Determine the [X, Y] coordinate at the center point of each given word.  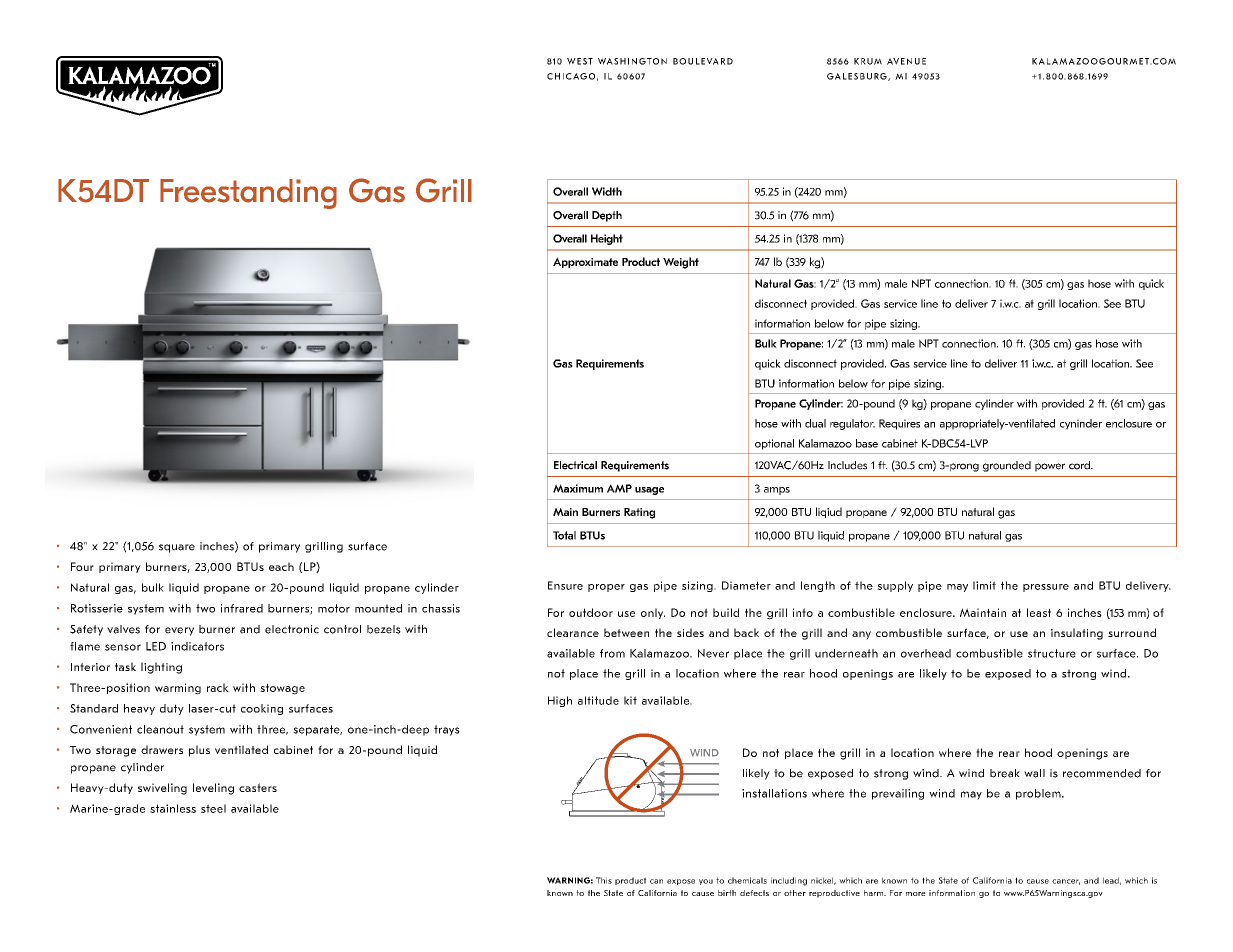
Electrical [575, 465]
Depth [607, 216]
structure [1052, 653]
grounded [1007, 466]
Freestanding [248, 194]
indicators [197, 646]
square [177, 548]
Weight [681, 263]
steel [213, 808]
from [612, 653]
